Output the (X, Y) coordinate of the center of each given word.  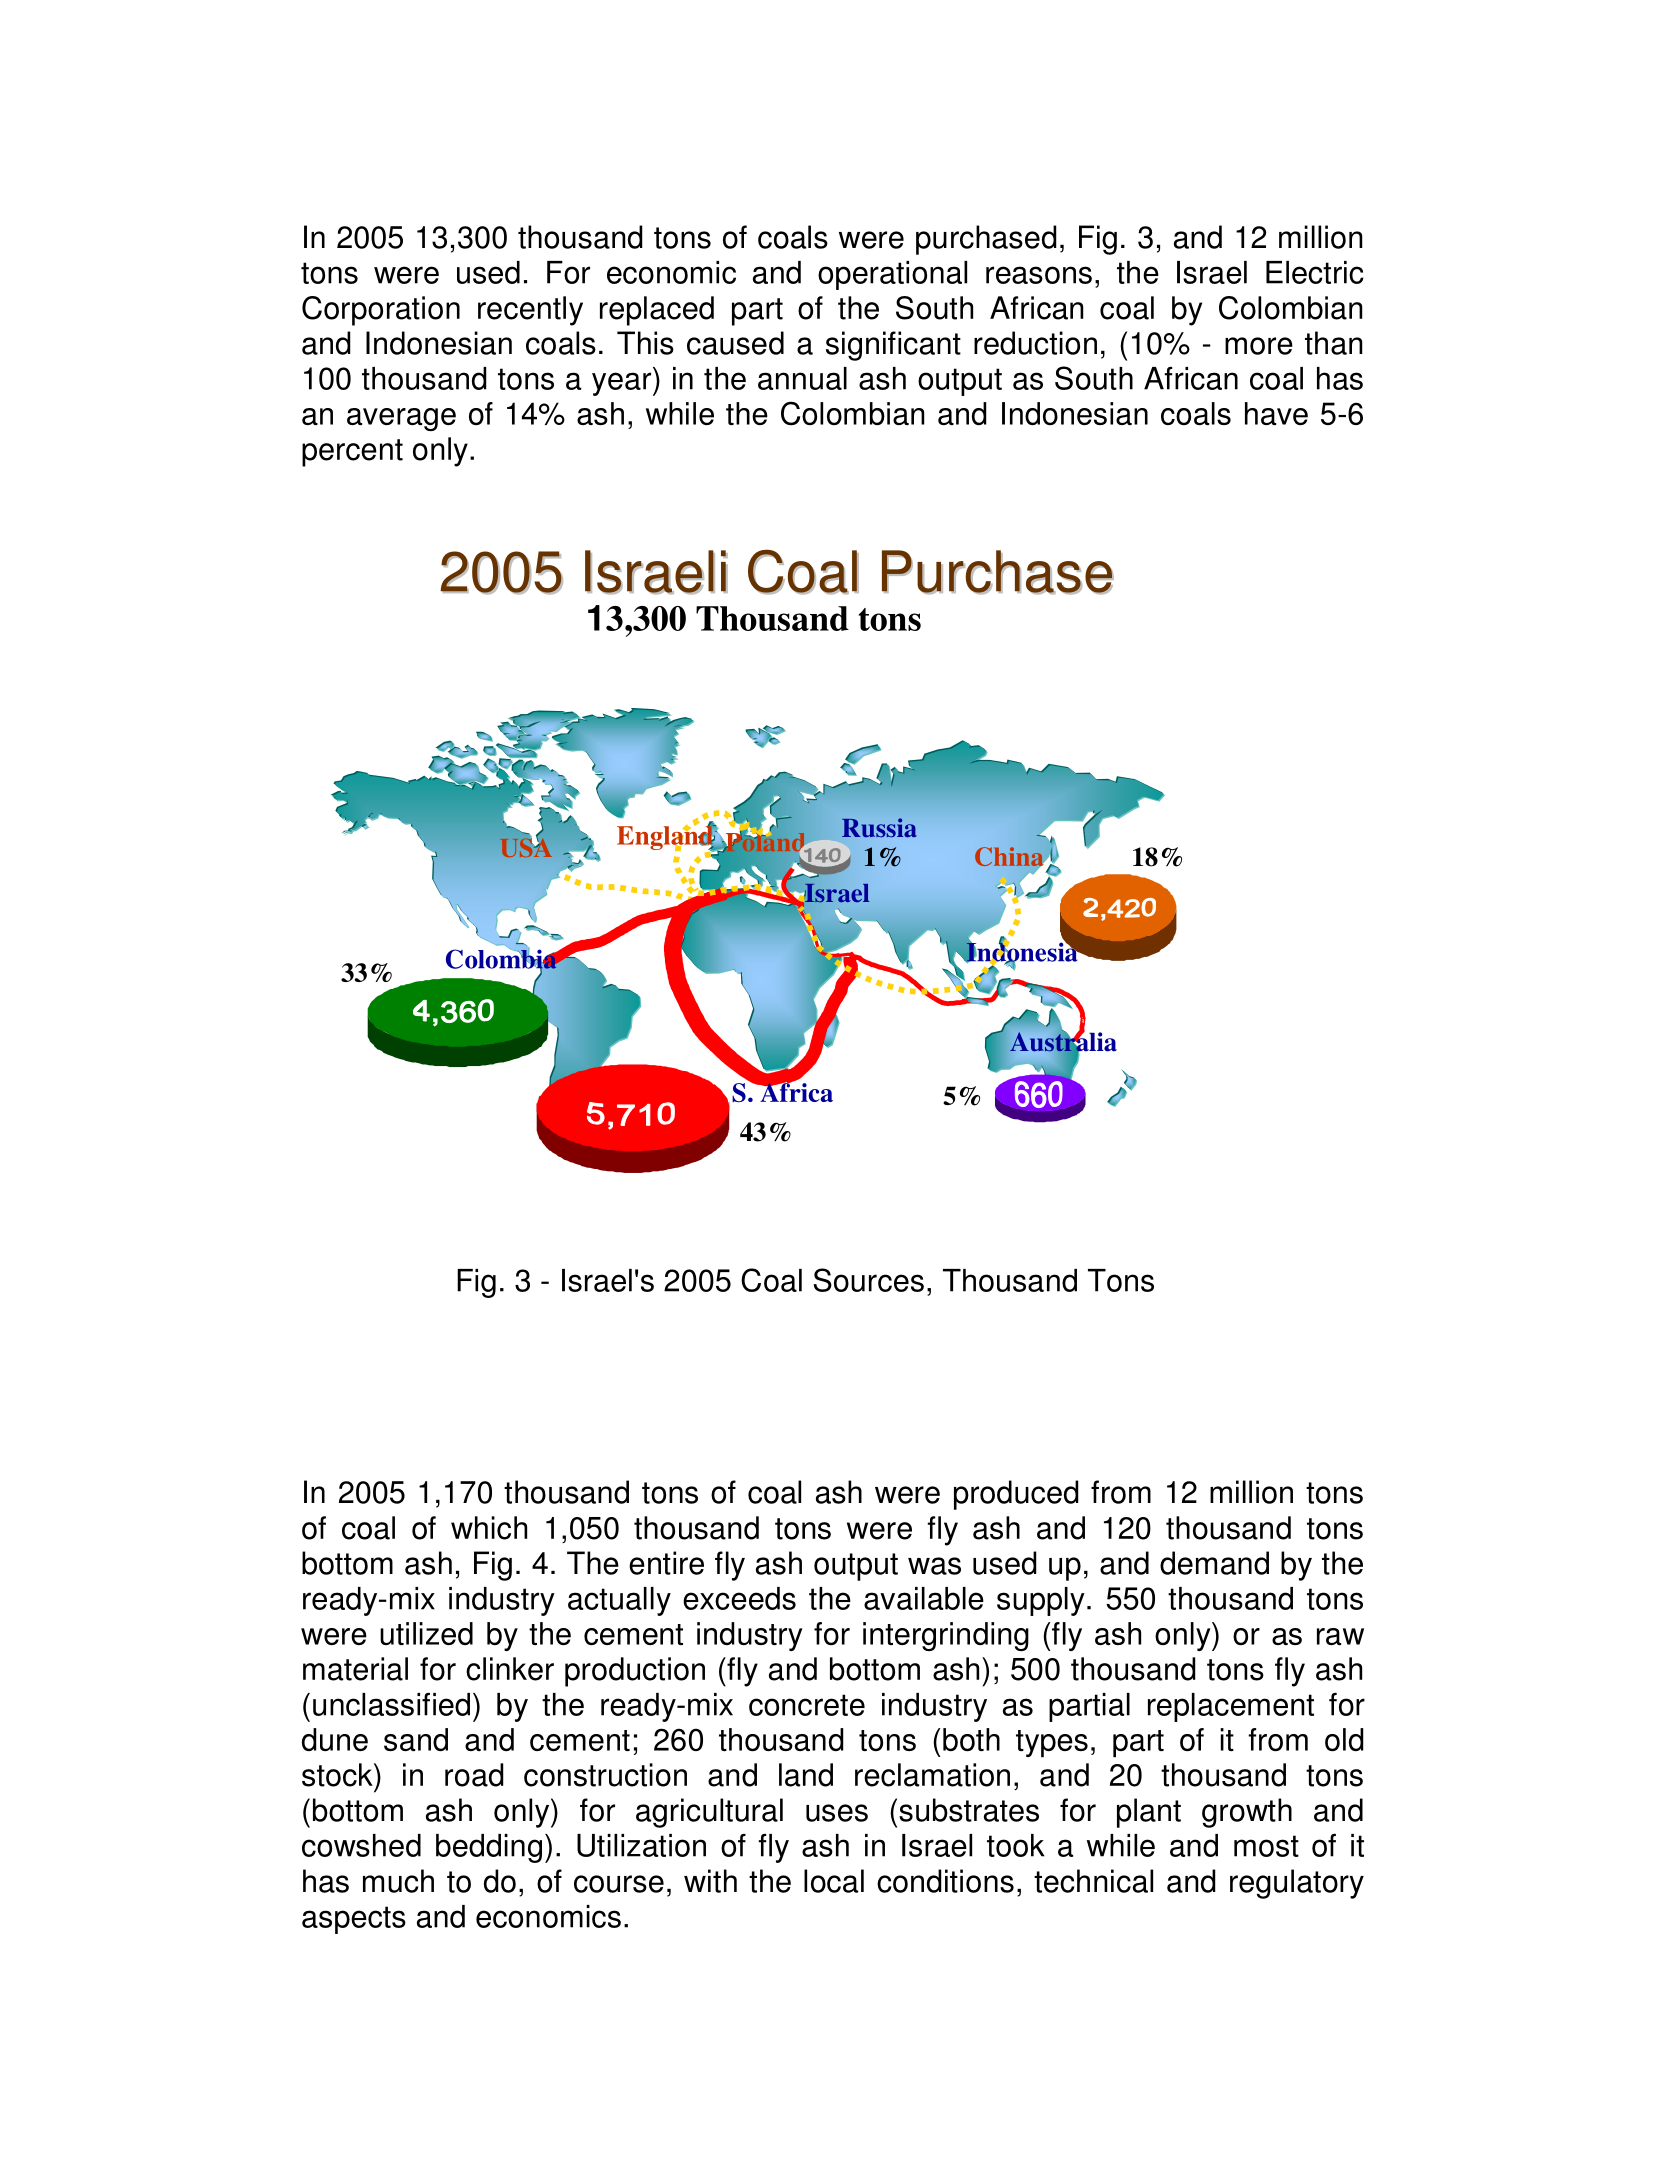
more (1259, 346)
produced (1016, 1495)
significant (893, 346)
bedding (489, 1848)
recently (530, 311)
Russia (879, 827)
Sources (868, 1280)
